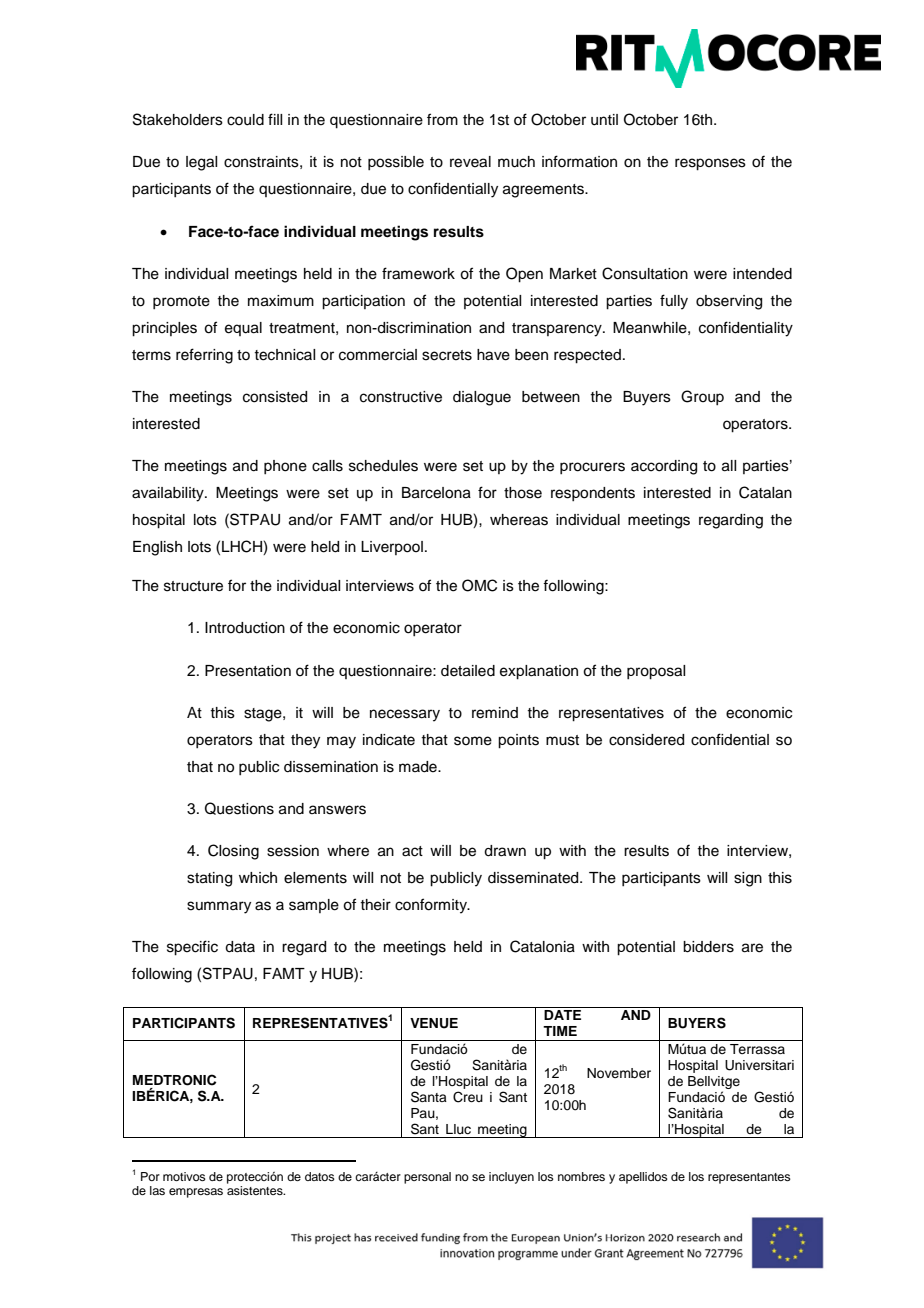  I want to click on responses, so click(710, 164).
